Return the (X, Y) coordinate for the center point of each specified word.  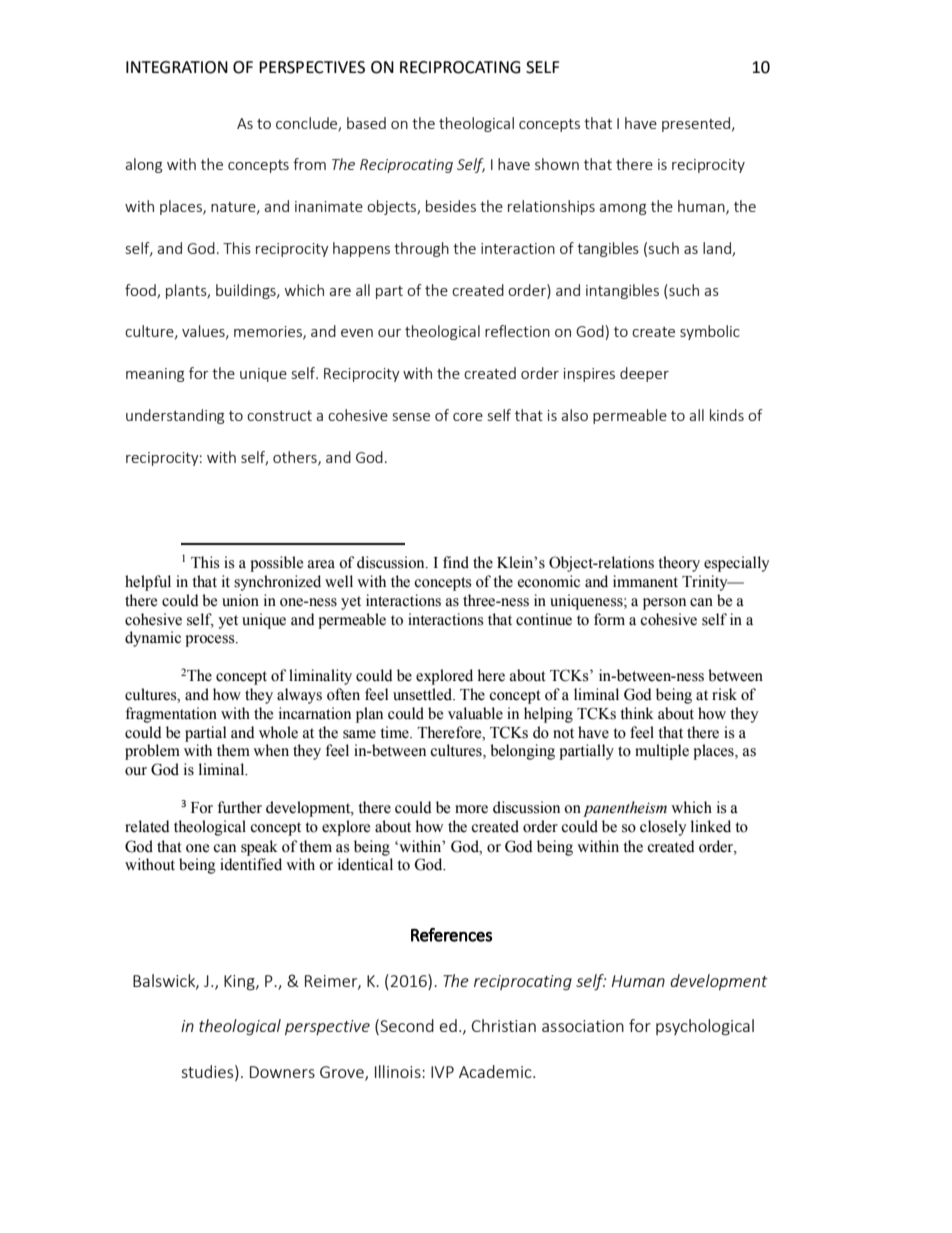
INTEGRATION (177, 67)
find (456, 562)
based (366, 123)
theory (679, 564)
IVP (442, 1072)
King (240, 983)
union (240, 600)
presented (697, 124)
